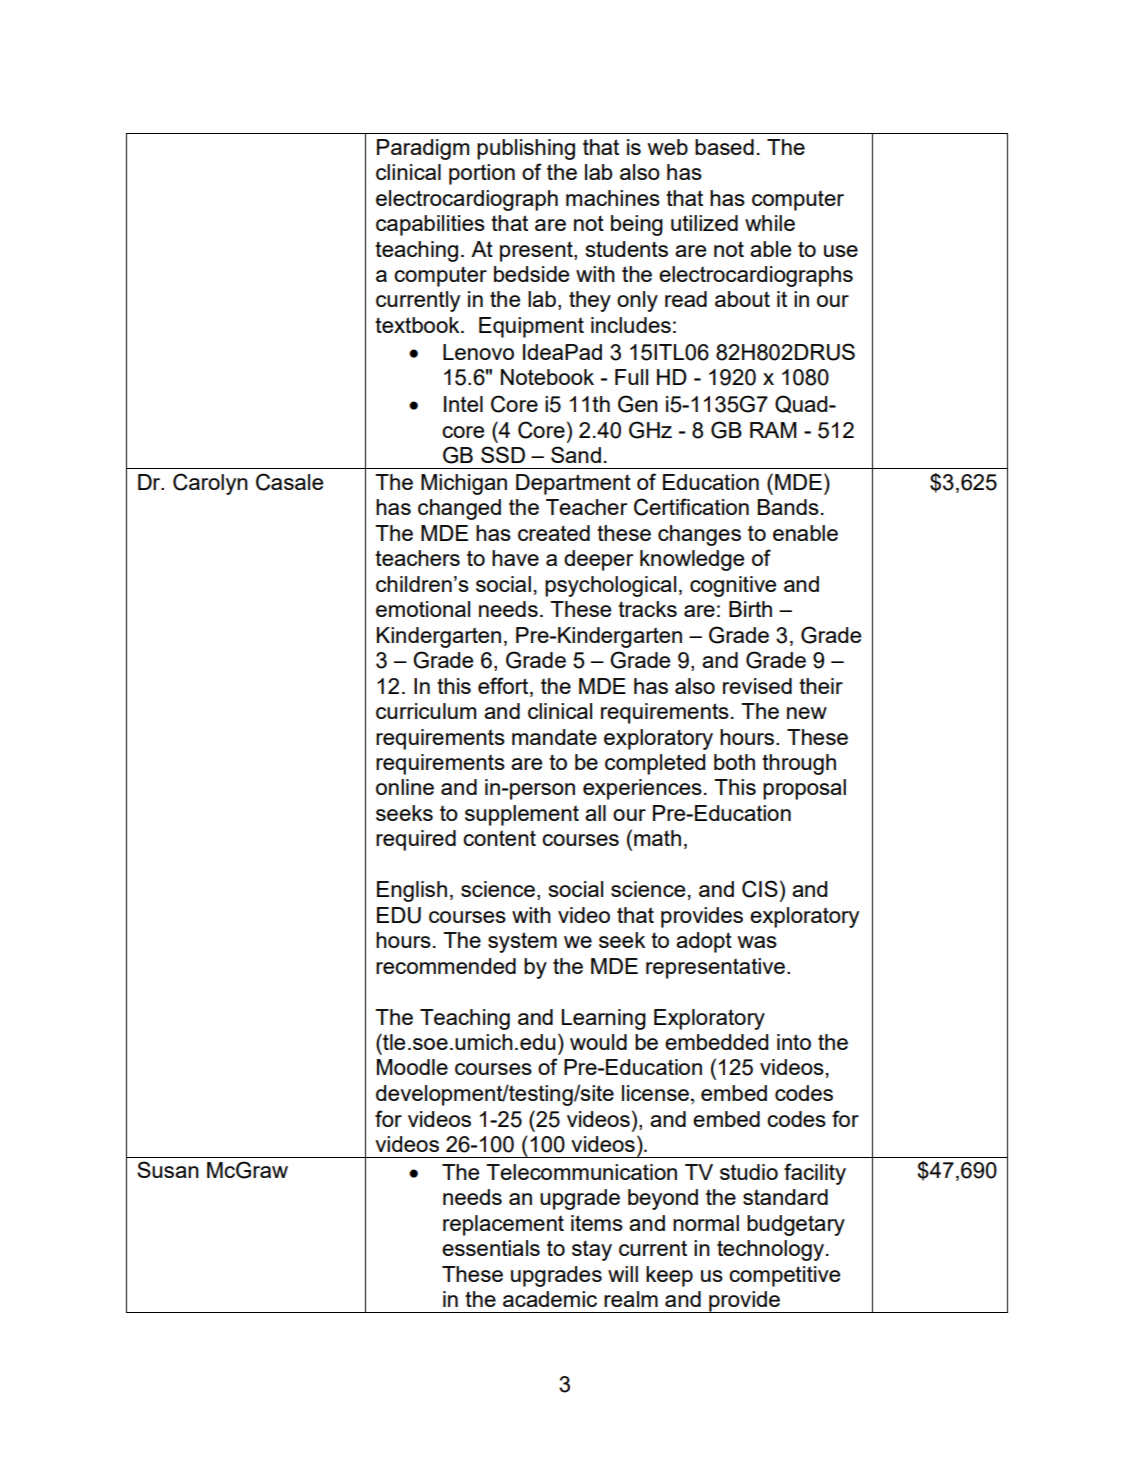  I want to click on Moodle, so click(412, 1067).
